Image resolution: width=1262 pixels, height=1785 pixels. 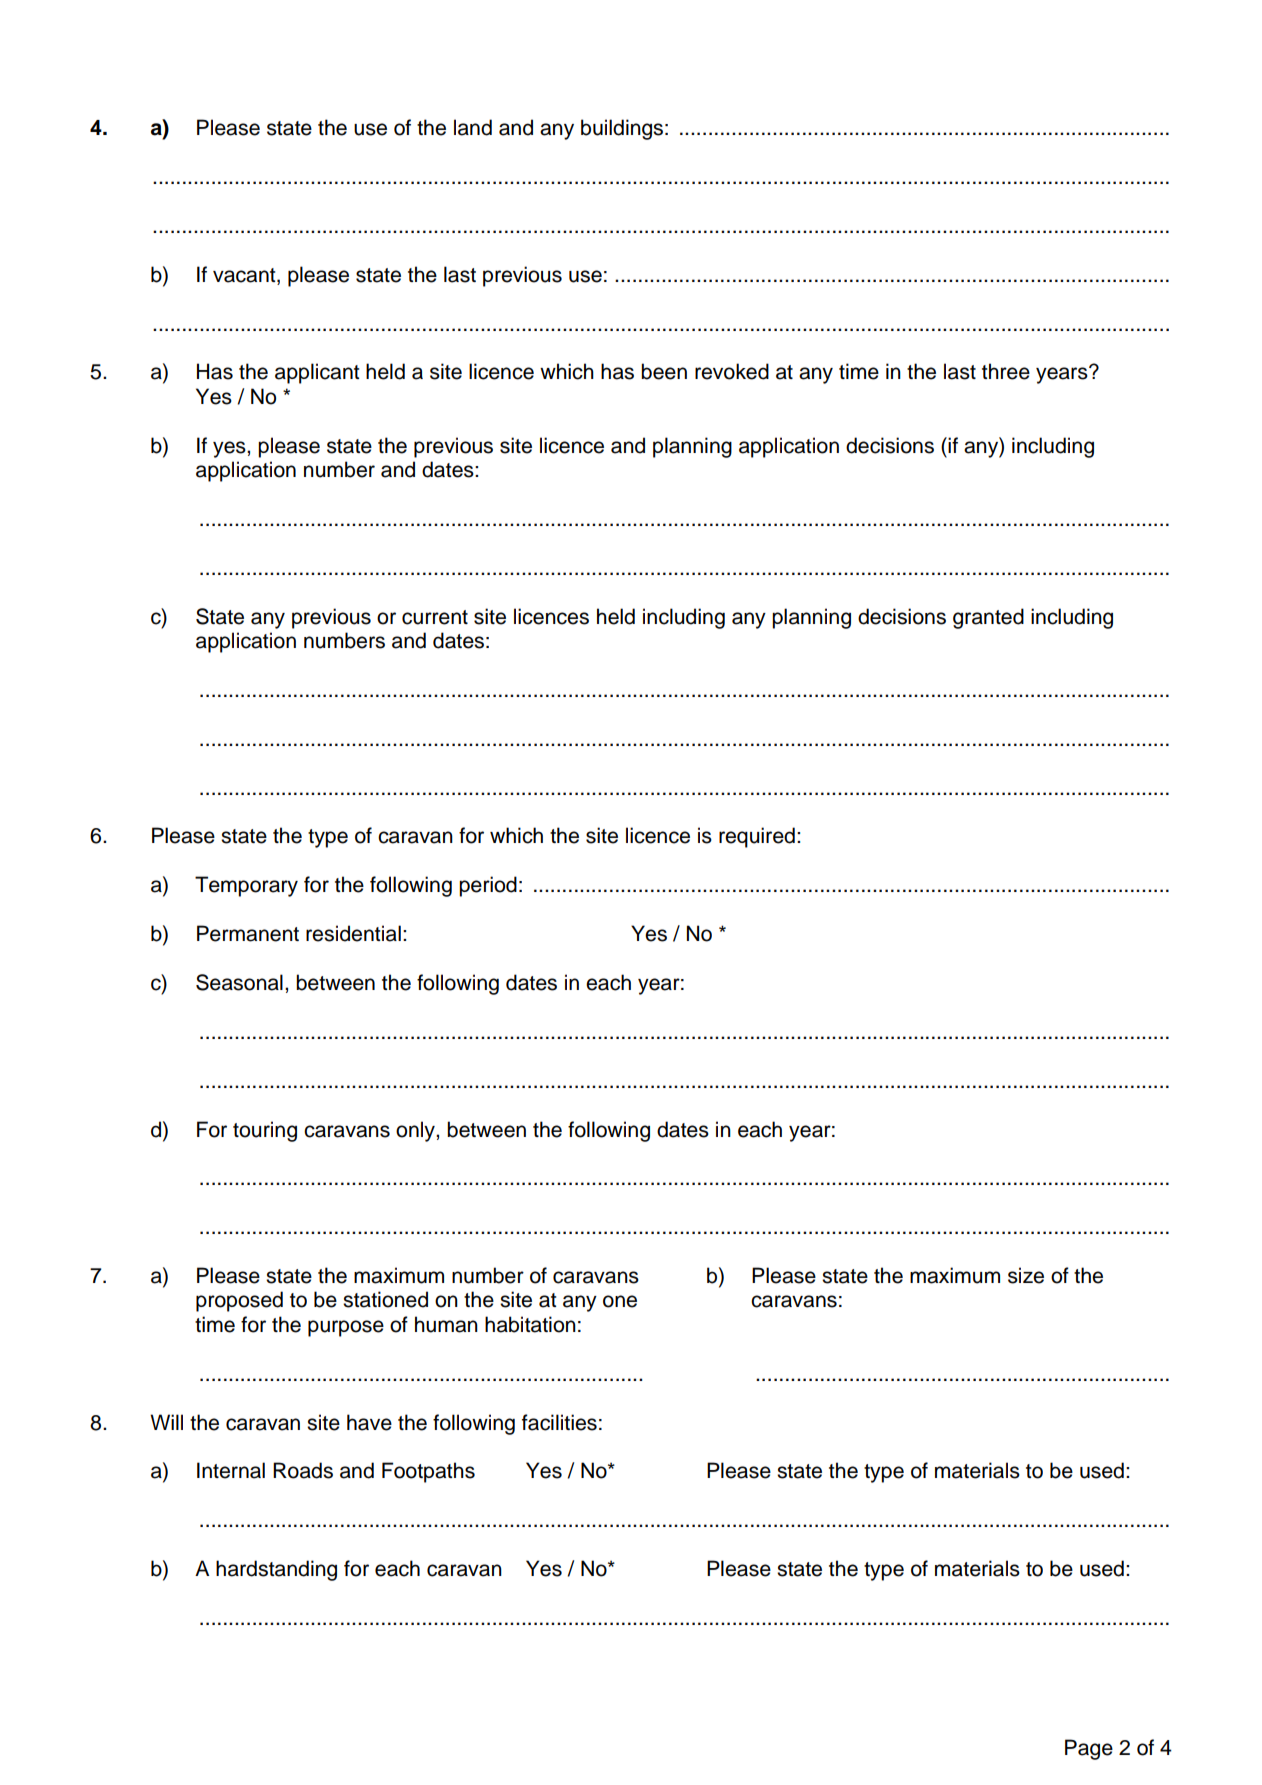 I want to click on Internal, so click(x=231, y=1470).
